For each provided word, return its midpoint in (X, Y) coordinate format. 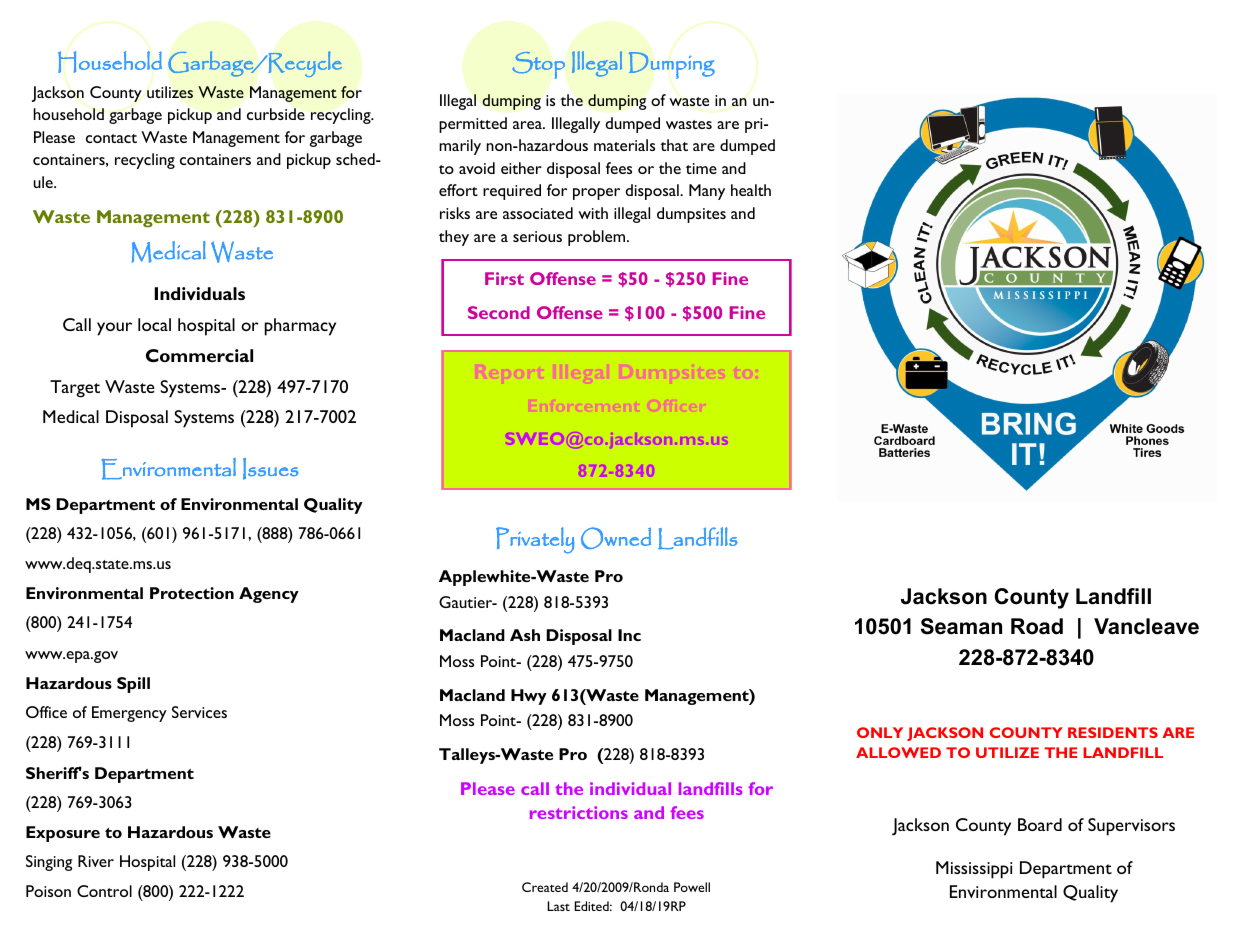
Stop (538, 65)
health (751, 190)
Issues (271, 469)
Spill (133, 685)
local (154, 324)
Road (1037, 626)
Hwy (529, 697)
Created (545, 887)
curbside (276, 114)
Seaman (961, 626)
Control (104, 891)
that (674, 145)
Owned (616, 538)
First (504, 278)
